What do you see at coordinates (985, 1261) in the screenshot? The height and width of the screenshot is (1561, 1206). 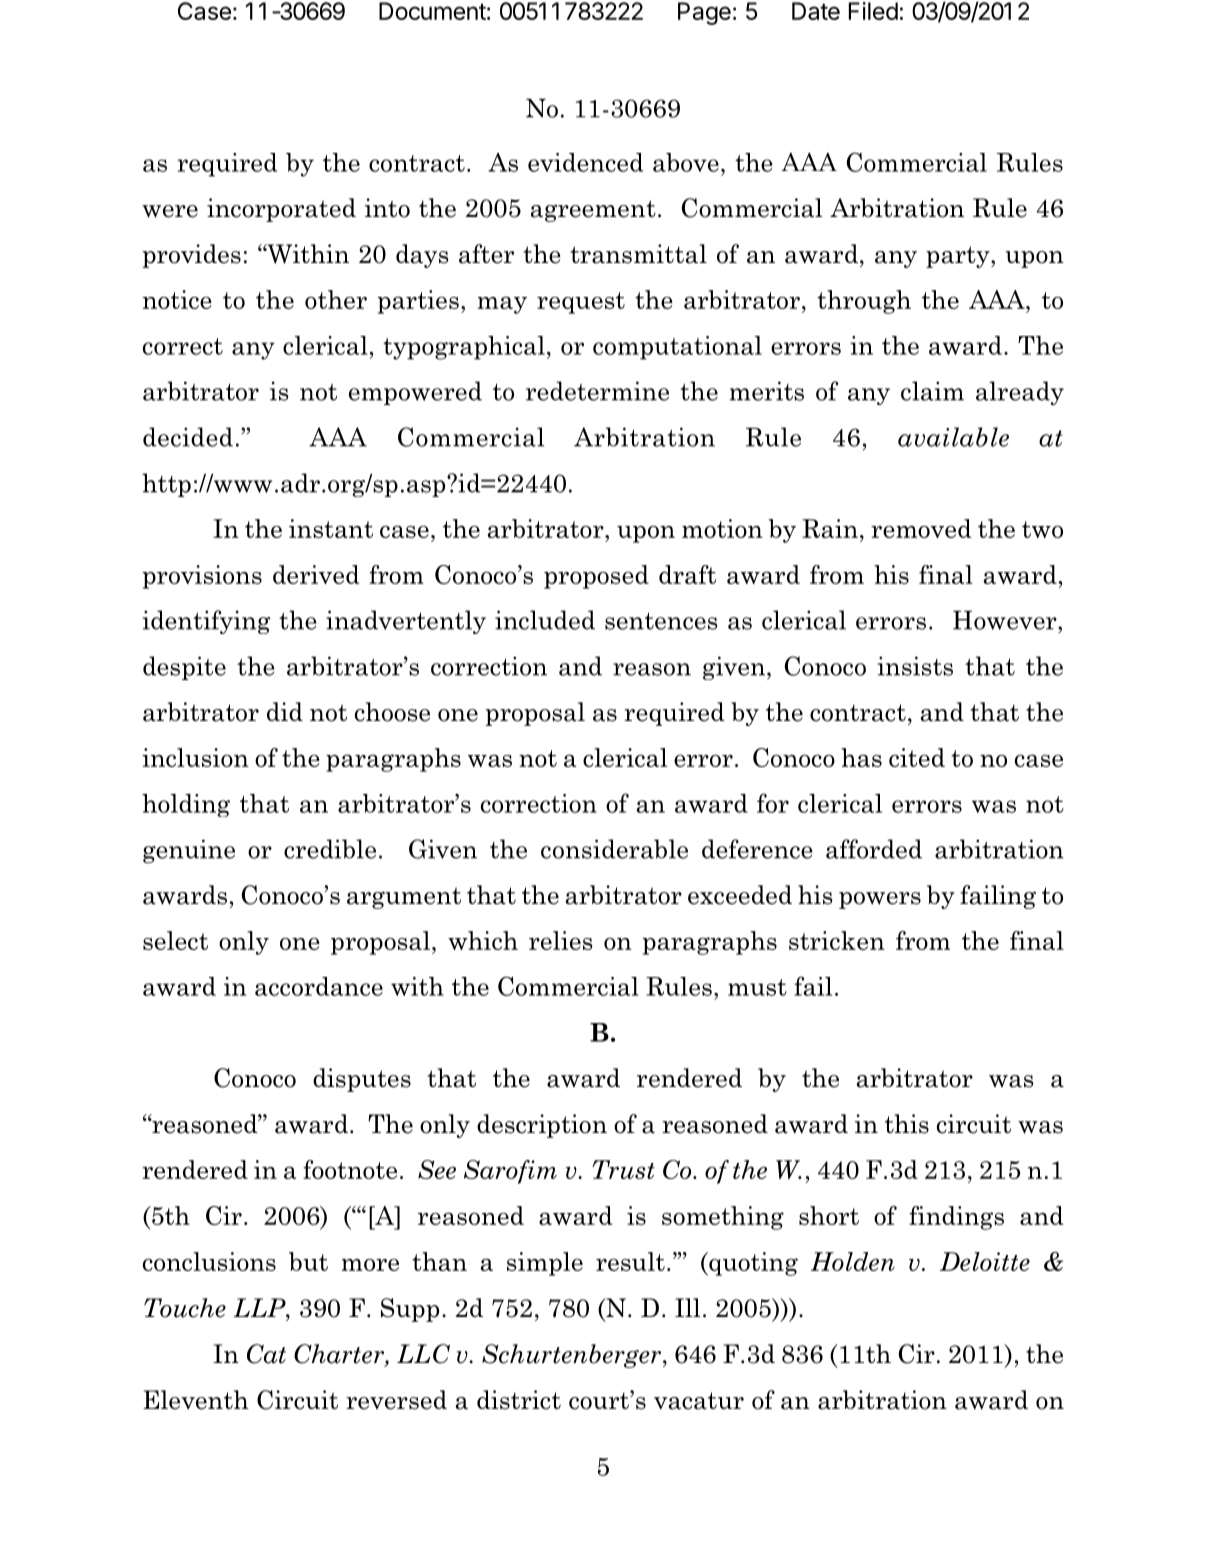 I see `Deloitte` at bounding box center [985, 1261].
